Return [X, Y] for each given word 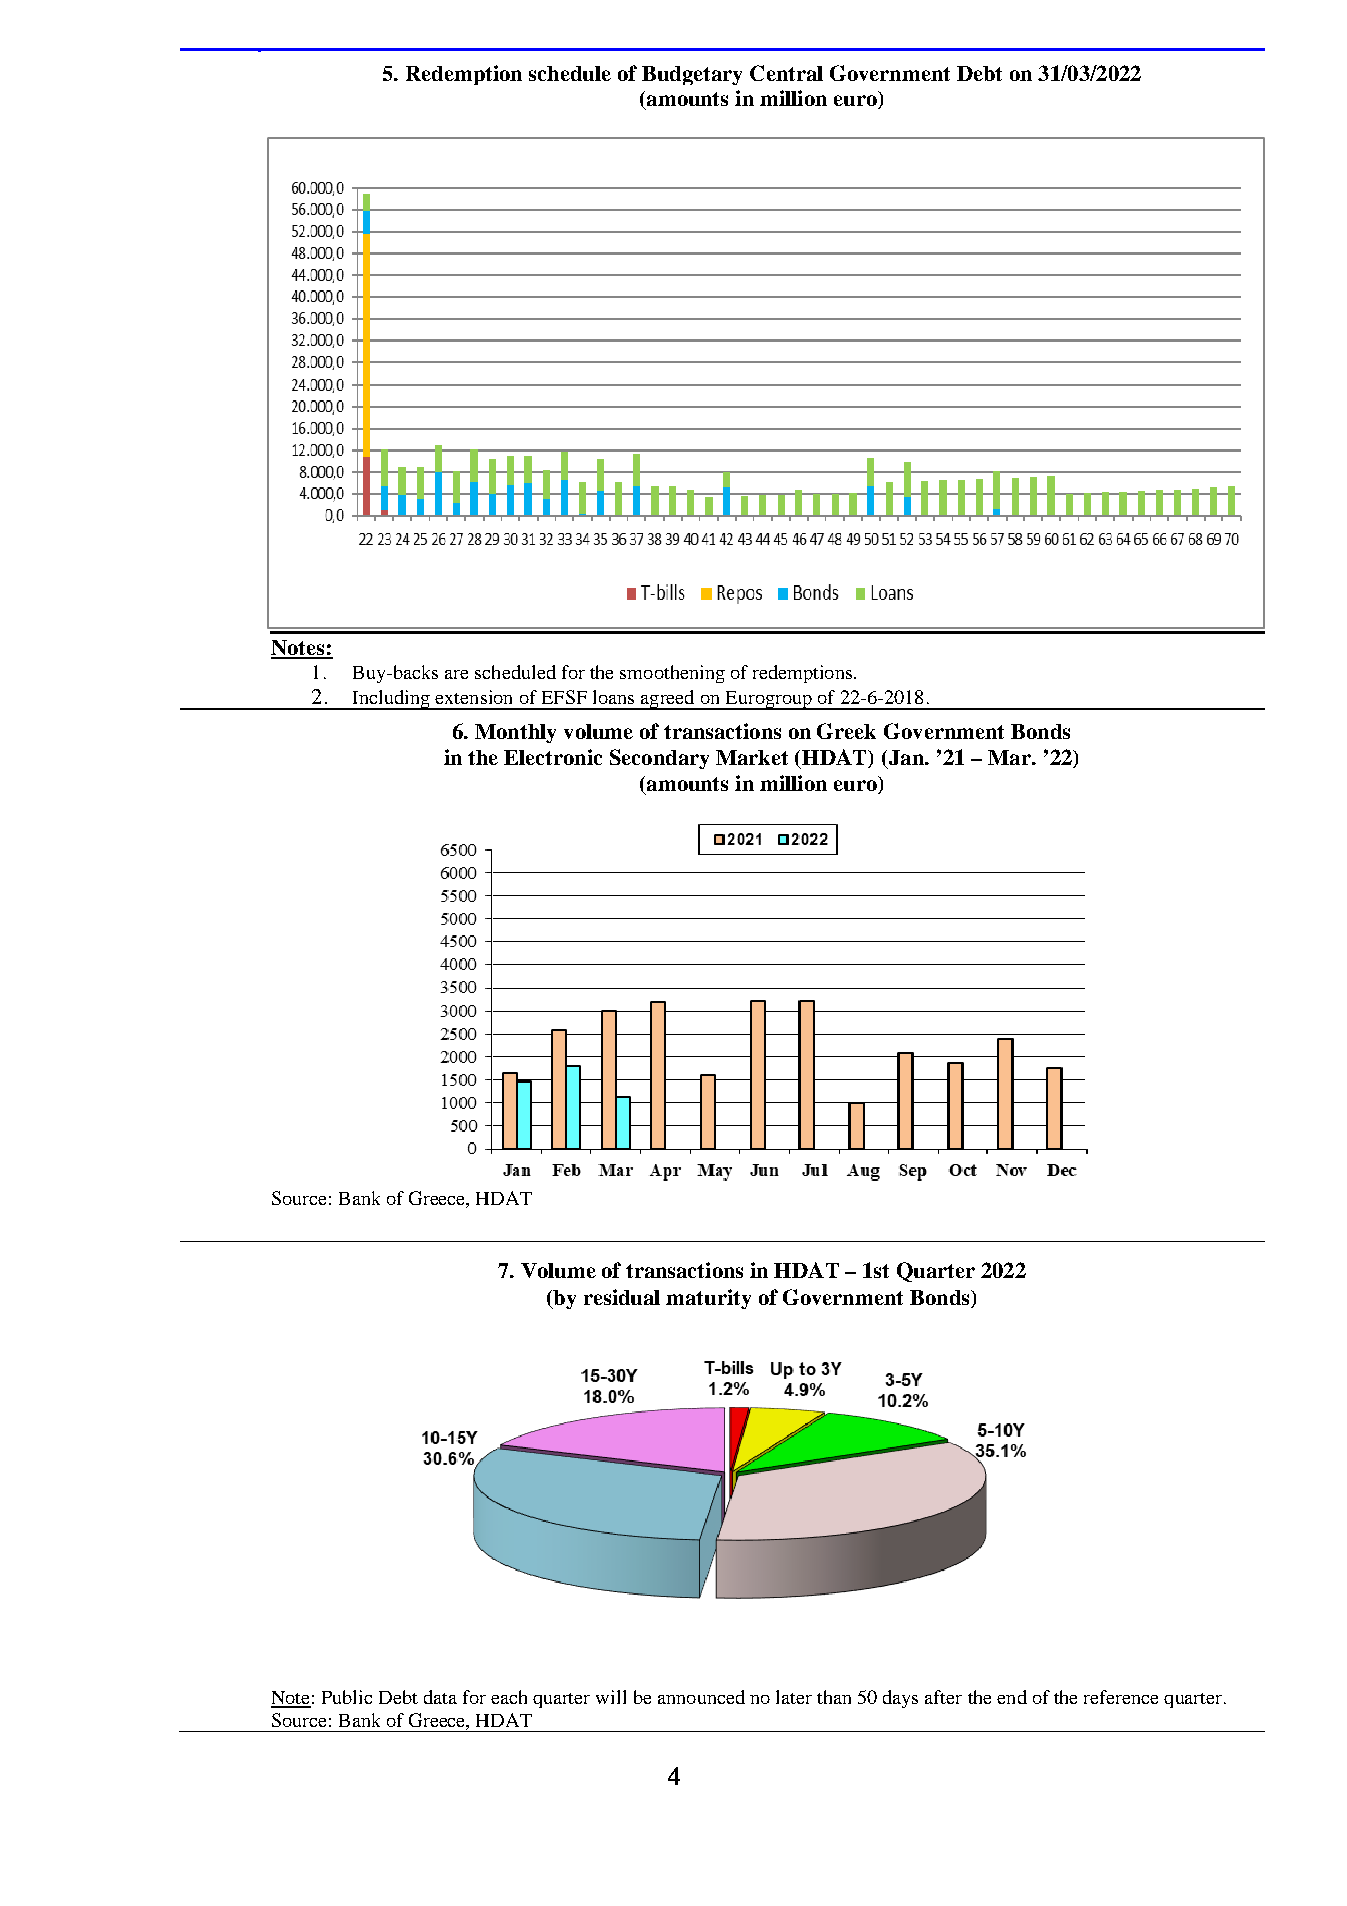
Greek [846, 731]
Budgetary [692, 75]
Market [752, 757]
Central [786, 73]
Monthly [515, 733]
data [440, 1697]
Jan [907, 757]
